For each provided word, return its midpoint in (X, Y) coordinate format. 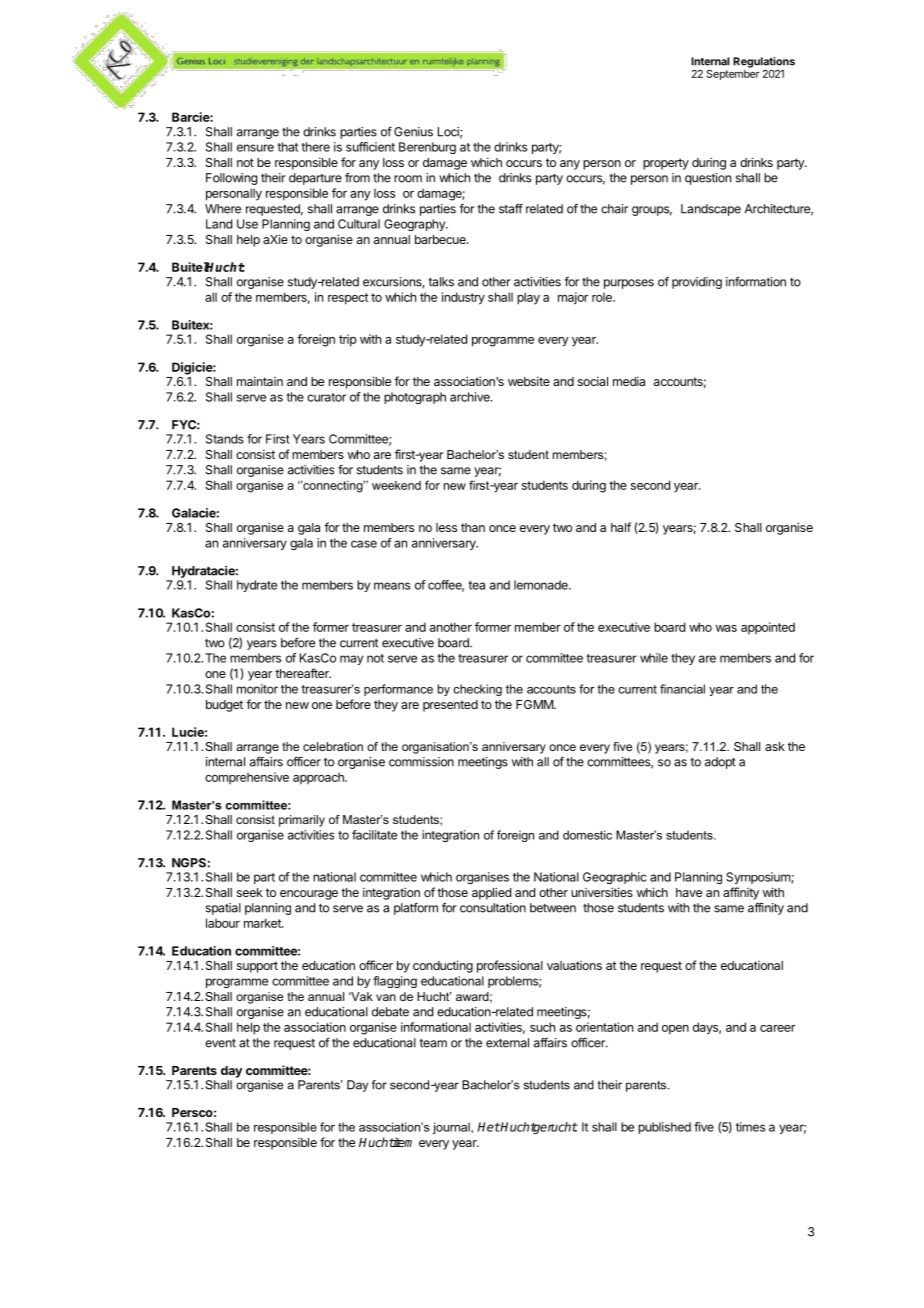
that (287, 147)
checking (477, 690)
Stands (225, 439)
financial (682, 689)
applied (491, 893)
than (473, 527)
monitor (257, 689)
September (733, 73)
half (621, 527)
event (220, 1043)
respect (348, 299)
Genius (413, 132)
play (528, 298)
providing (697, 283)
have (689, 892)
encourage (309, 895)
